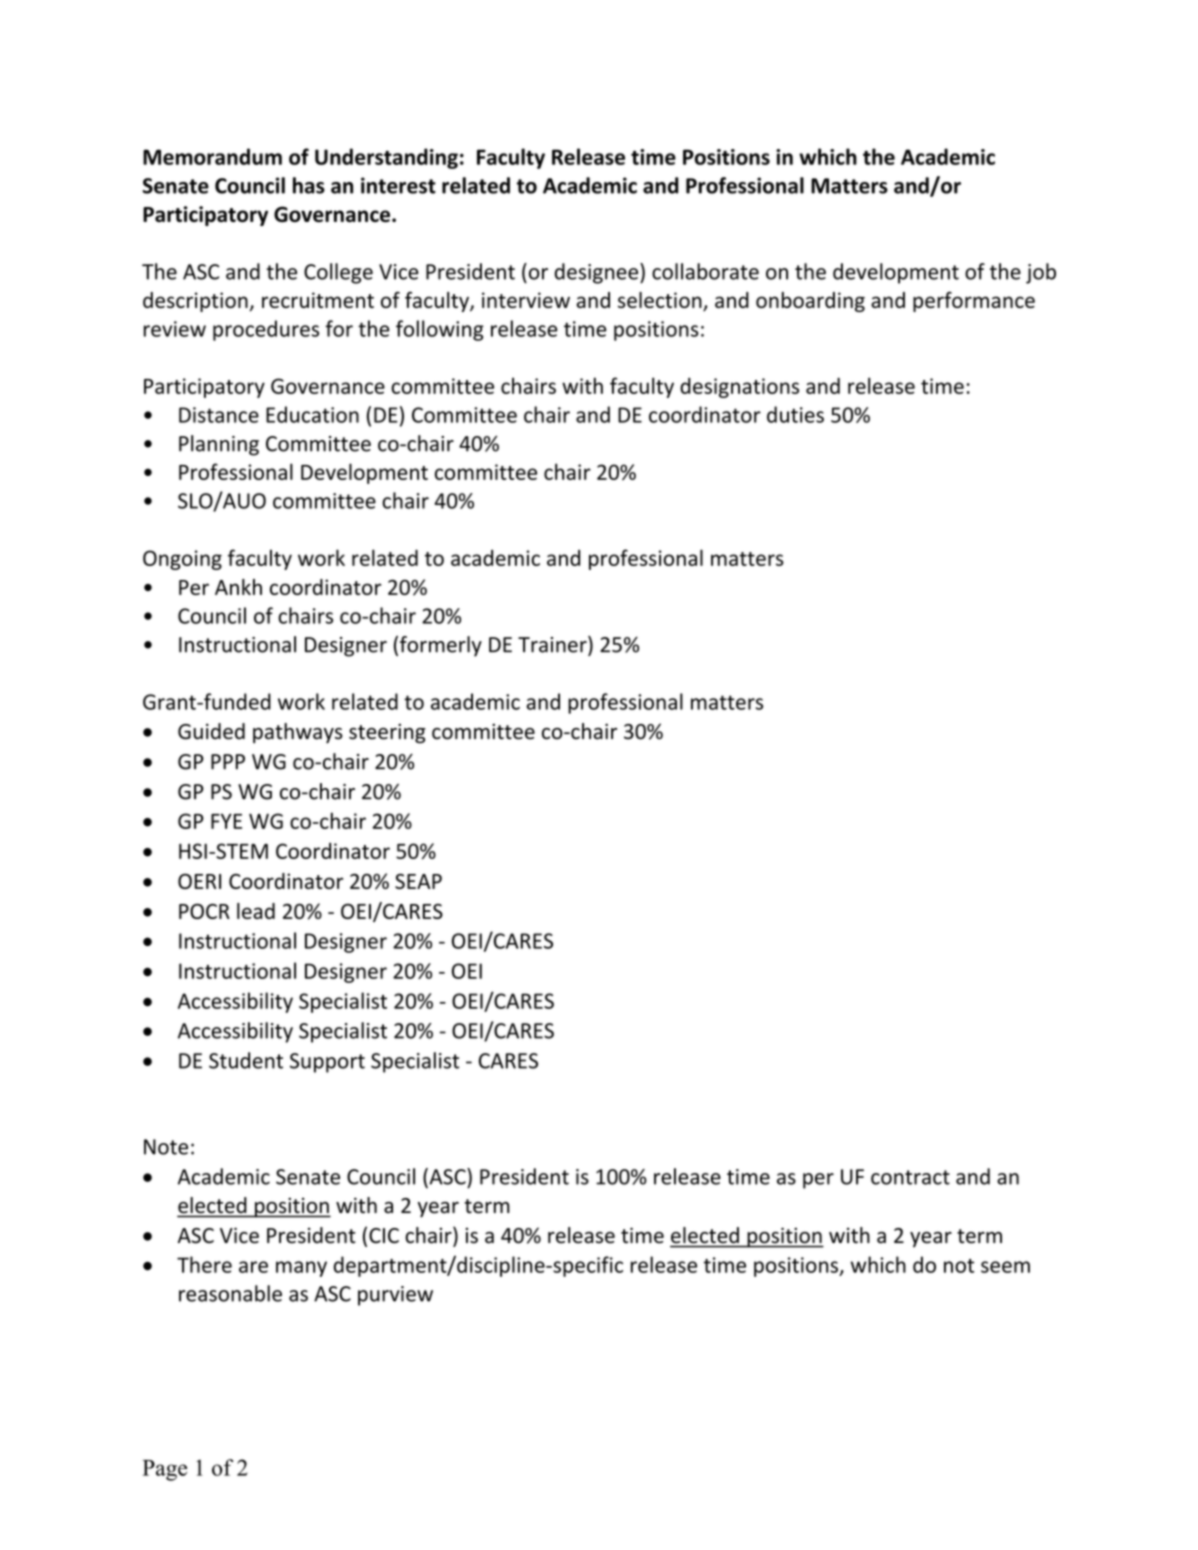 The height and width of the screenshot is (1550, 1198). I want to click on Trainer, so click(553, 645).
